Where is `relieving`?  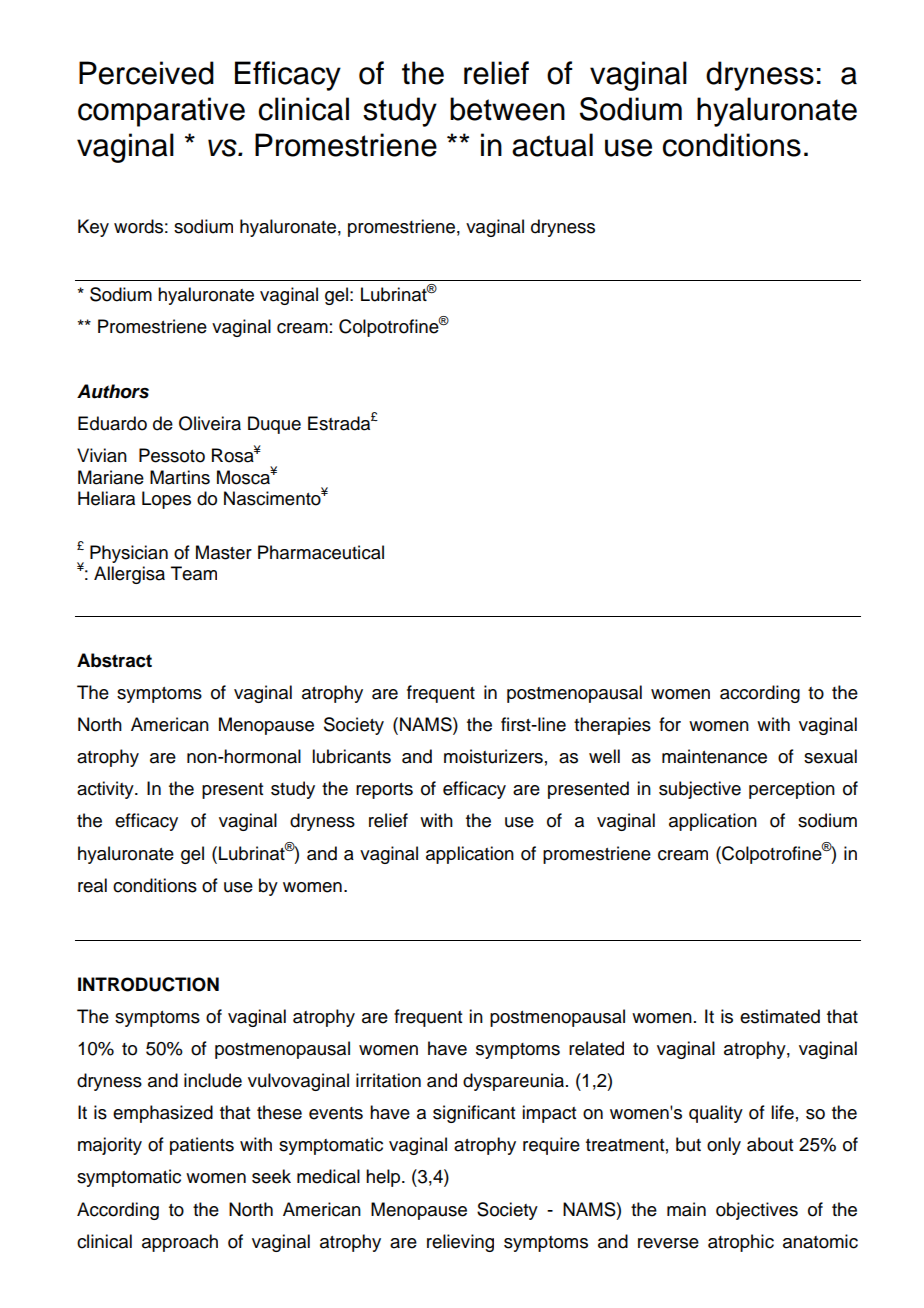
relieving is located at coordinates (460, 1243).
